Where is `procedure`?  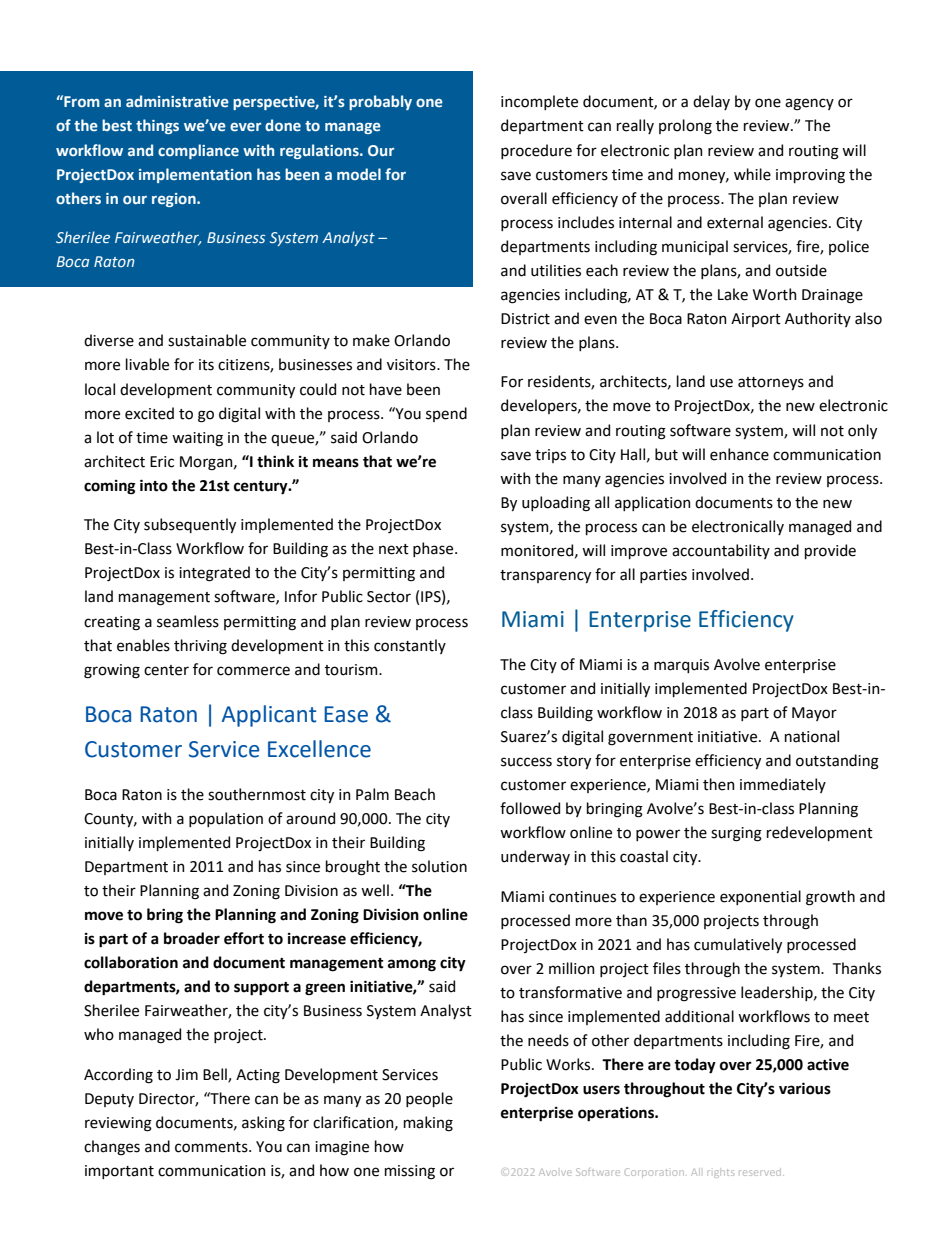
procedure is located at coordinates (536, 151).
